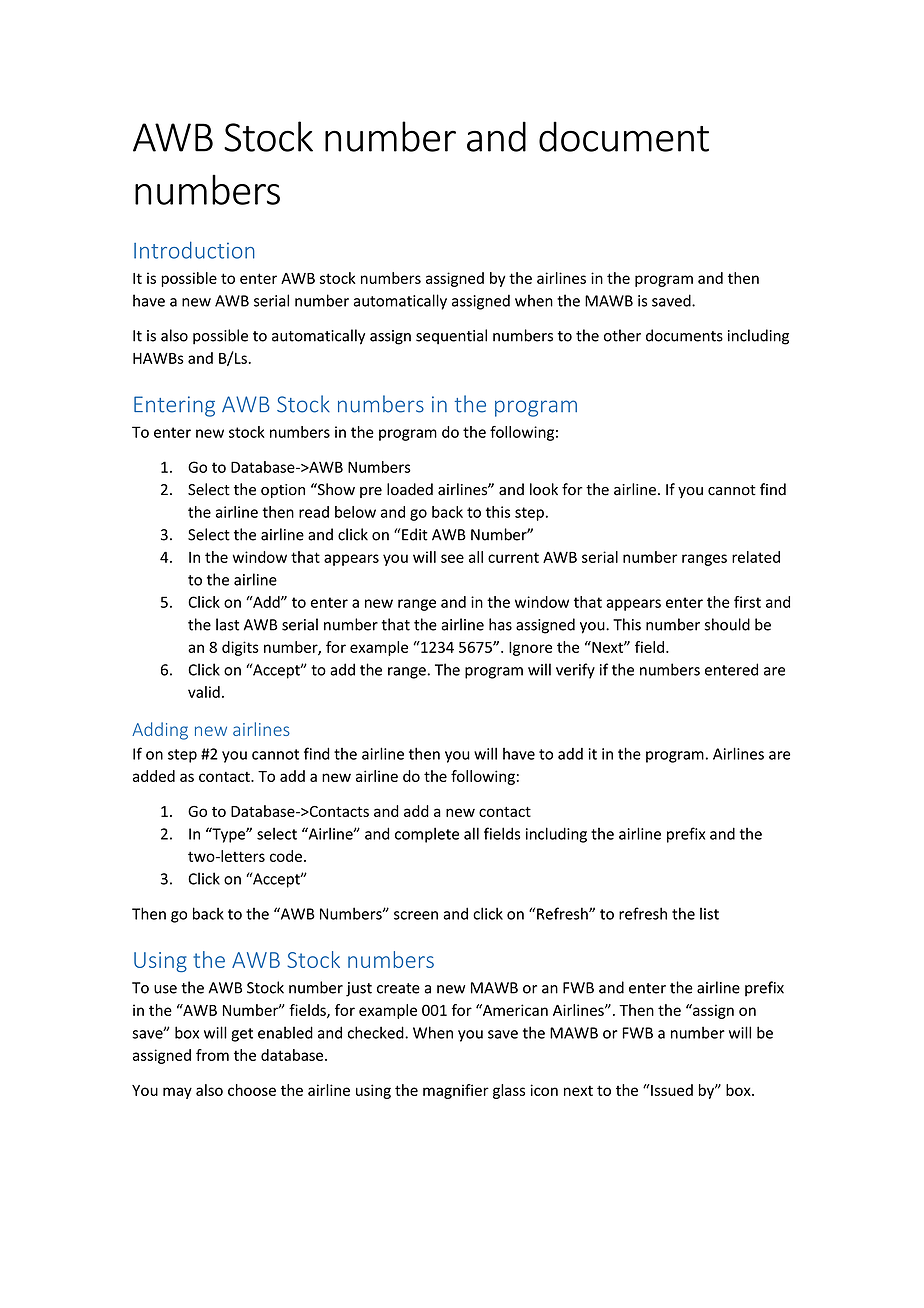 The width and height of the screenshot is (924, 1308). I want to click on last, so click(227, 624).
